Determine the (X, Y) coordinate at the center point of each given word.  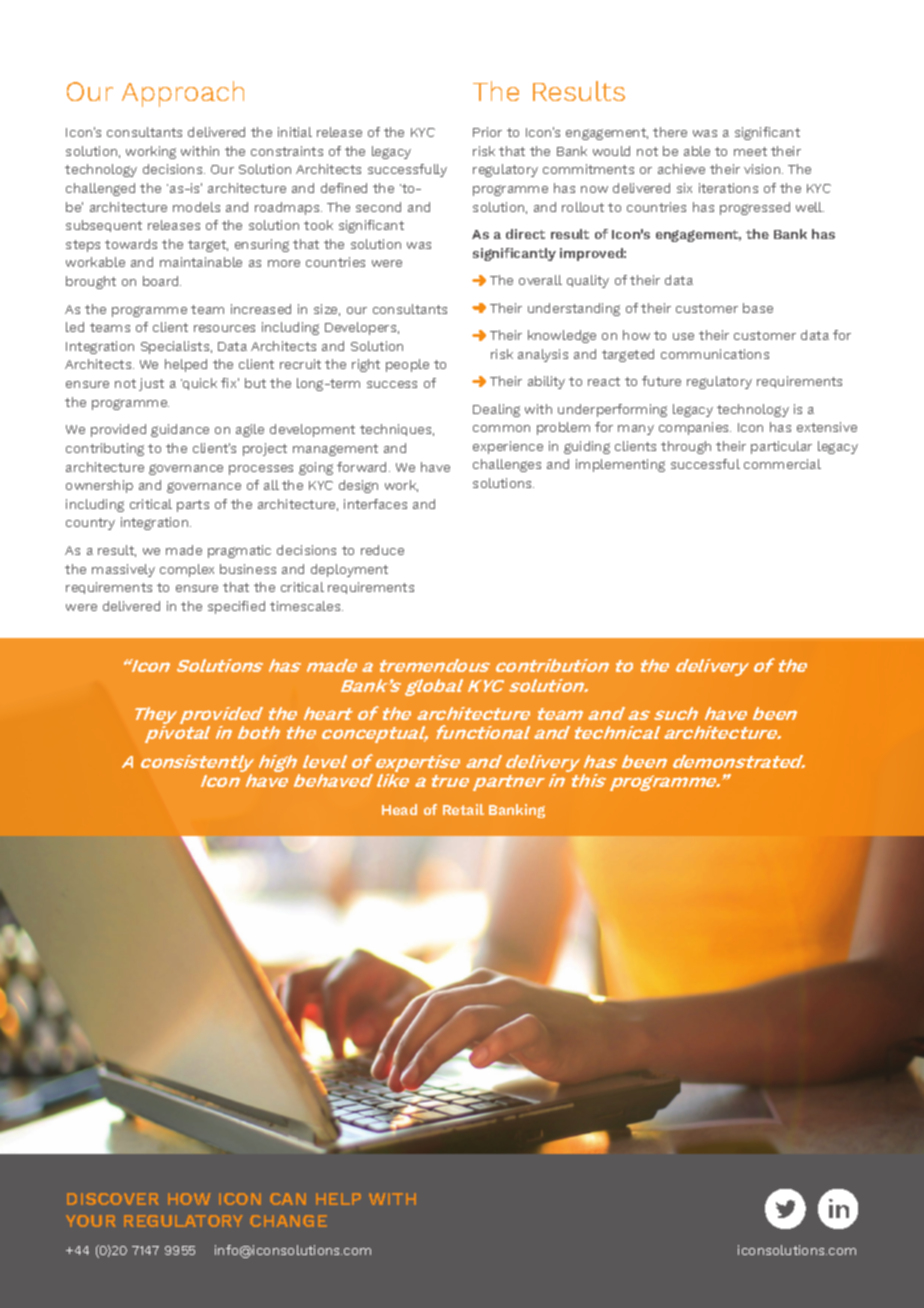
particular (781, 447)
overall (540, 280)
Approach (183, 94)
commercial (782, 464)
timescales (306, 606)
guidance (180, 430)
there (670, 132)
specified (236, 607)
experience (508, 447)
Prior (487, 132)
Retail (463, 809)
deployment (349, 570)
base (758, 308)
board (162, 281)
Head (399, 809)
